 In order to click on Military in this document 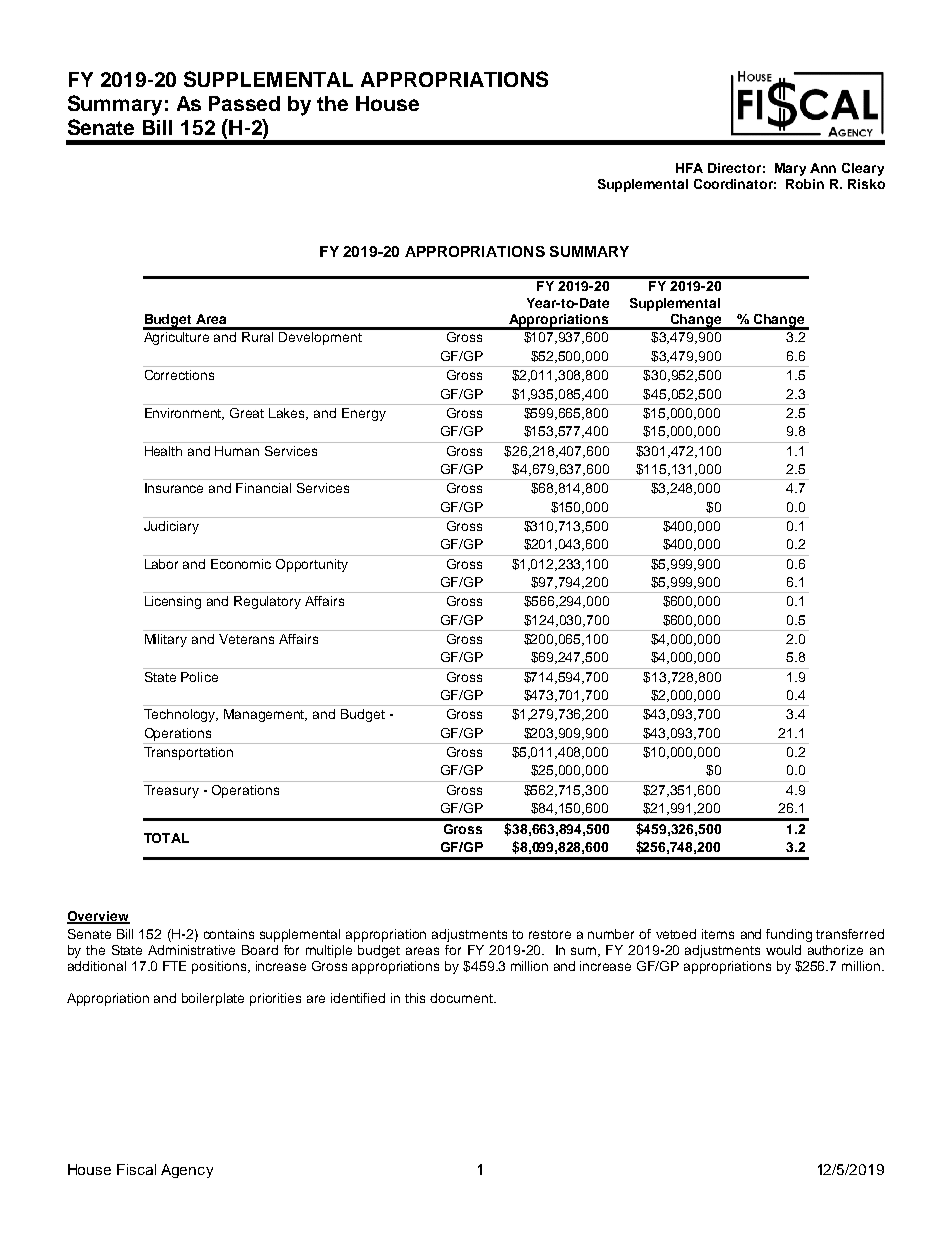, I will do `click(166, 640)`.
